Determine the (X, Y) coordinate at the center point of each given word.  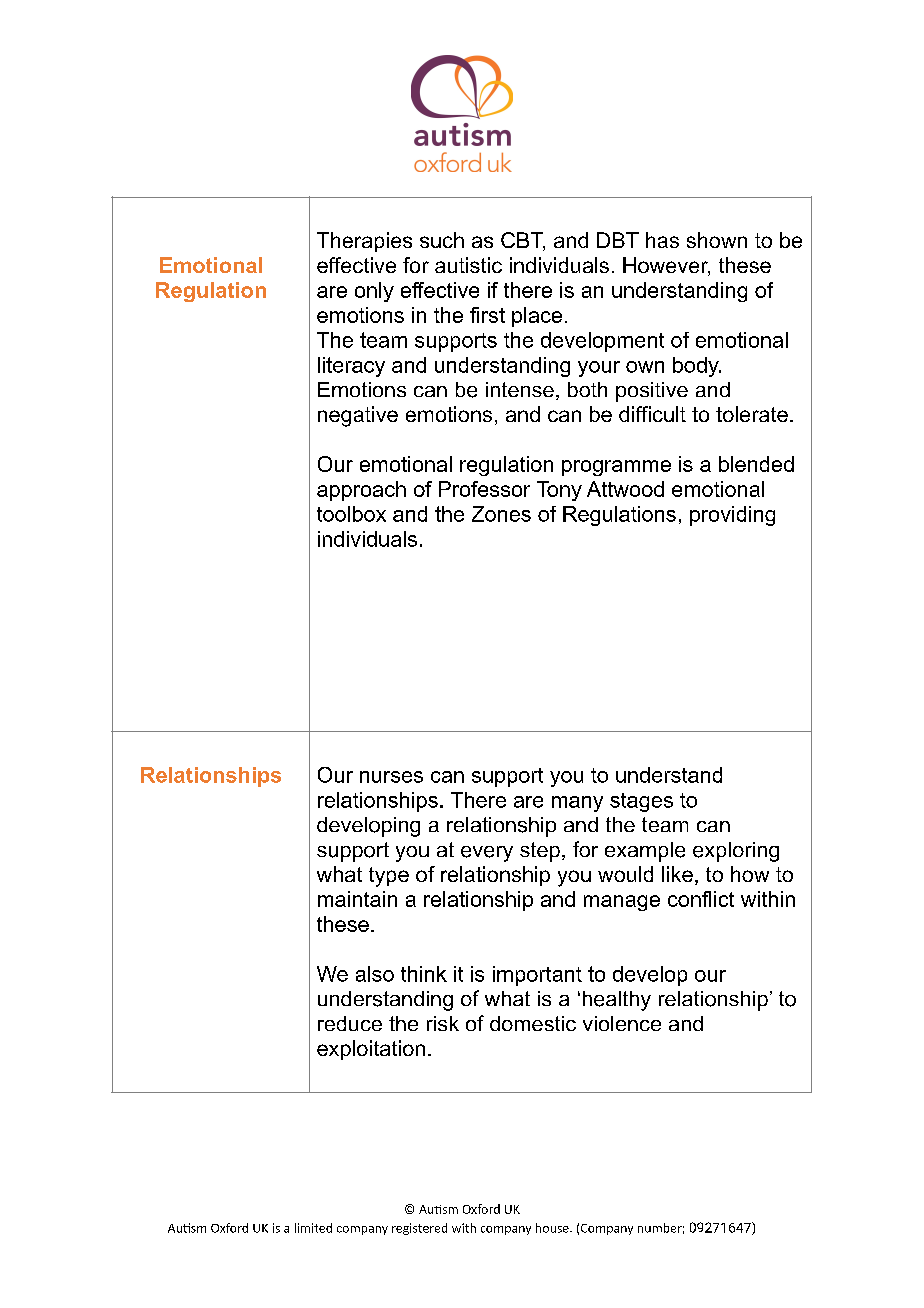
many (577, 804)
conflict (701, 899)
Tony (559, 491)
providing (732, 516)
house (553, 1228)
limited (313, 1228)
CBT (523, 241)
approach (361, 491)
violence (622, 1023)
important (537, 976)
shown (717, 240)
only (374, 292)
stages (641, 802)
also (375, 974)
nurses (391, 777)
